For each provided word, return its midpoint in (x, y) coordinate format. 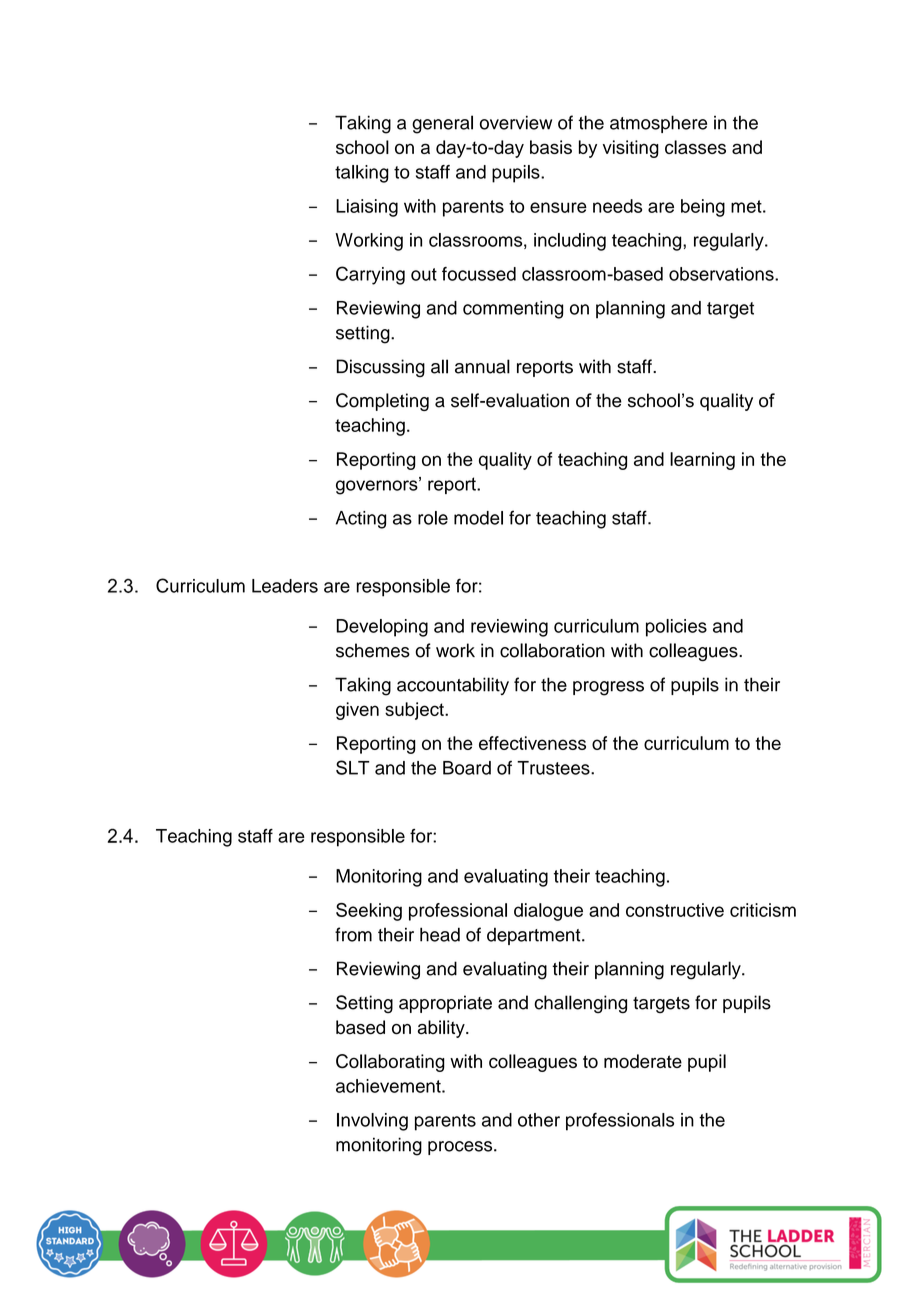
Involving (372, 1122)
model (478, 518)
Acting (361, 520)
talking (362, 174)
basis (551, 147)
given (357, 711)
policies (676, 628)
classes (695, 147)
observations (722, 274)
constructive (675, 910)
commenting (513, 310)
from (353, 934)
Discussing (380, 368)
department (535, 936)
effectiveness (532, 743)
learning (702, 461)
